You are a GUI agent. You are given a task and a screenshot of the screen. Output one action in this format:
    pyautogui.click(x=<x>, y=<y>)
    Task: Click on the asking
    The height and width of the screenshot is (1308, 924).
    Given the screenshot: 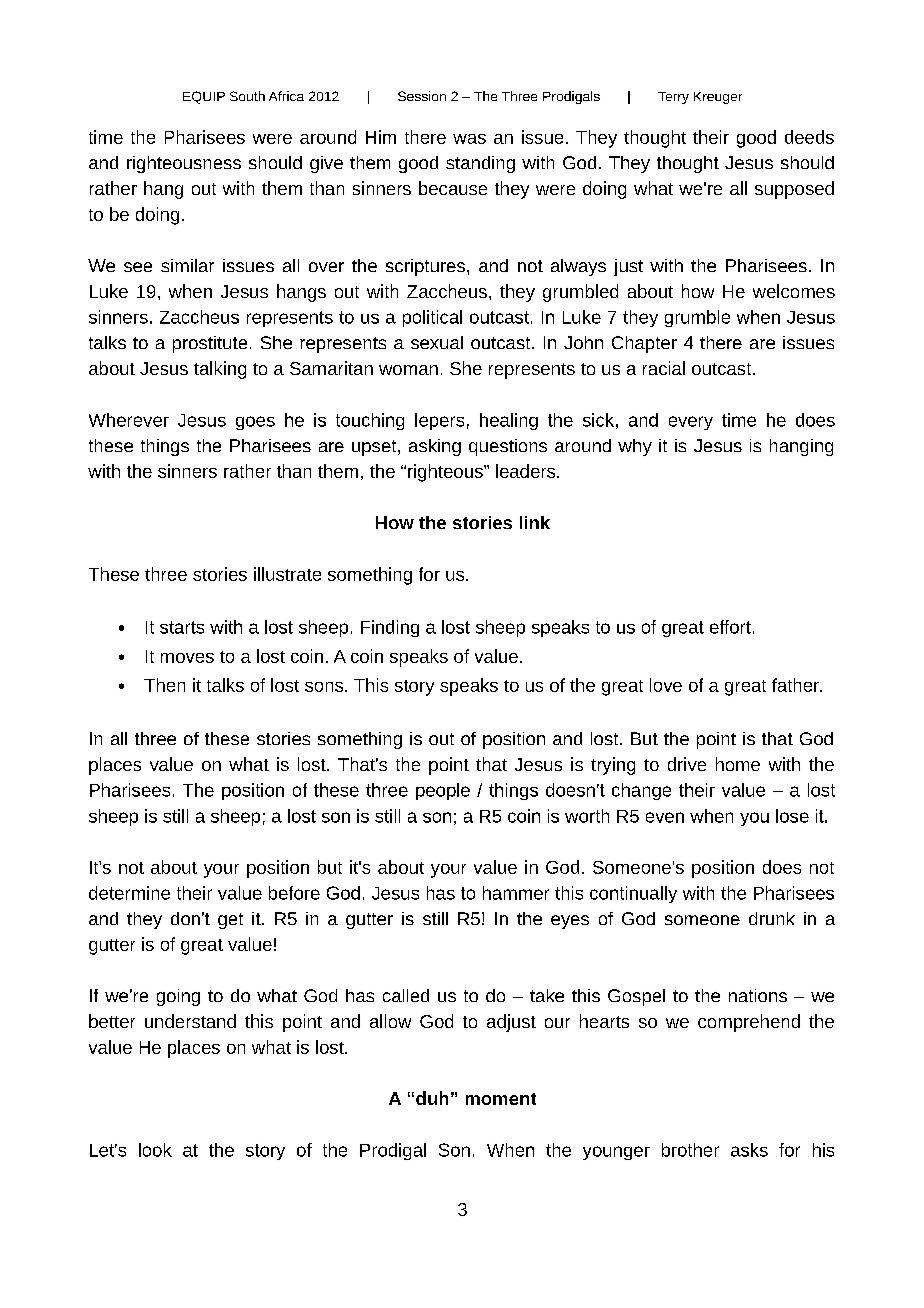 What is the action you would take?
    pyautogui.click(x=435, y=447)
